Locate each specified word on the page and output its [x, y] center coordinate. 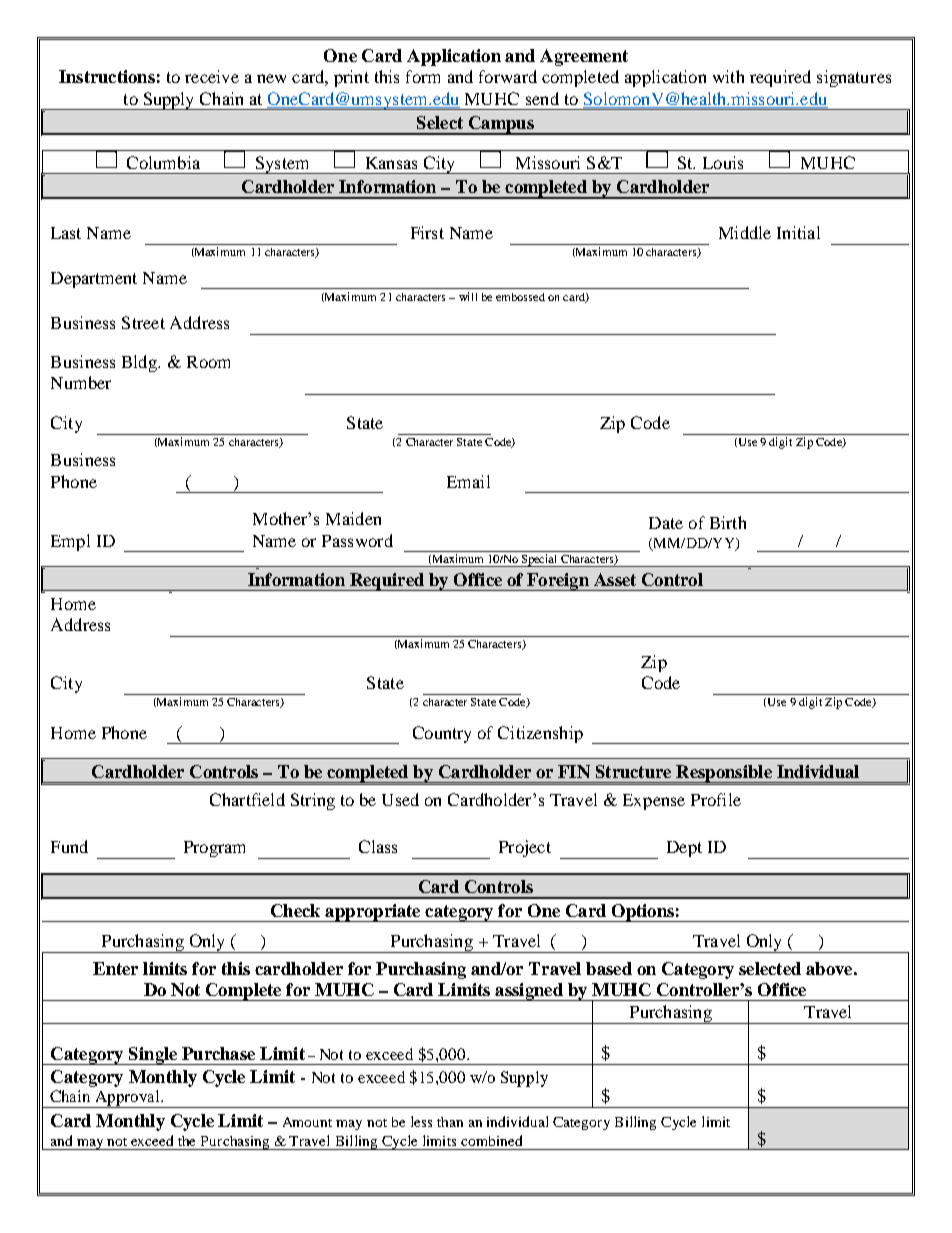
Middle [745, 232]
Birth [728, 522]
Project [525, 848]
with [728, 76]
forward [508, 76]
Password [357, 540]
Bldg [141, 363]
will [468, 296]
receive [212, 76]
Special [539, 560]
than [450, 1122]
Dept [684, 849]
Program [214, 849]
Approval [128, 1099]
